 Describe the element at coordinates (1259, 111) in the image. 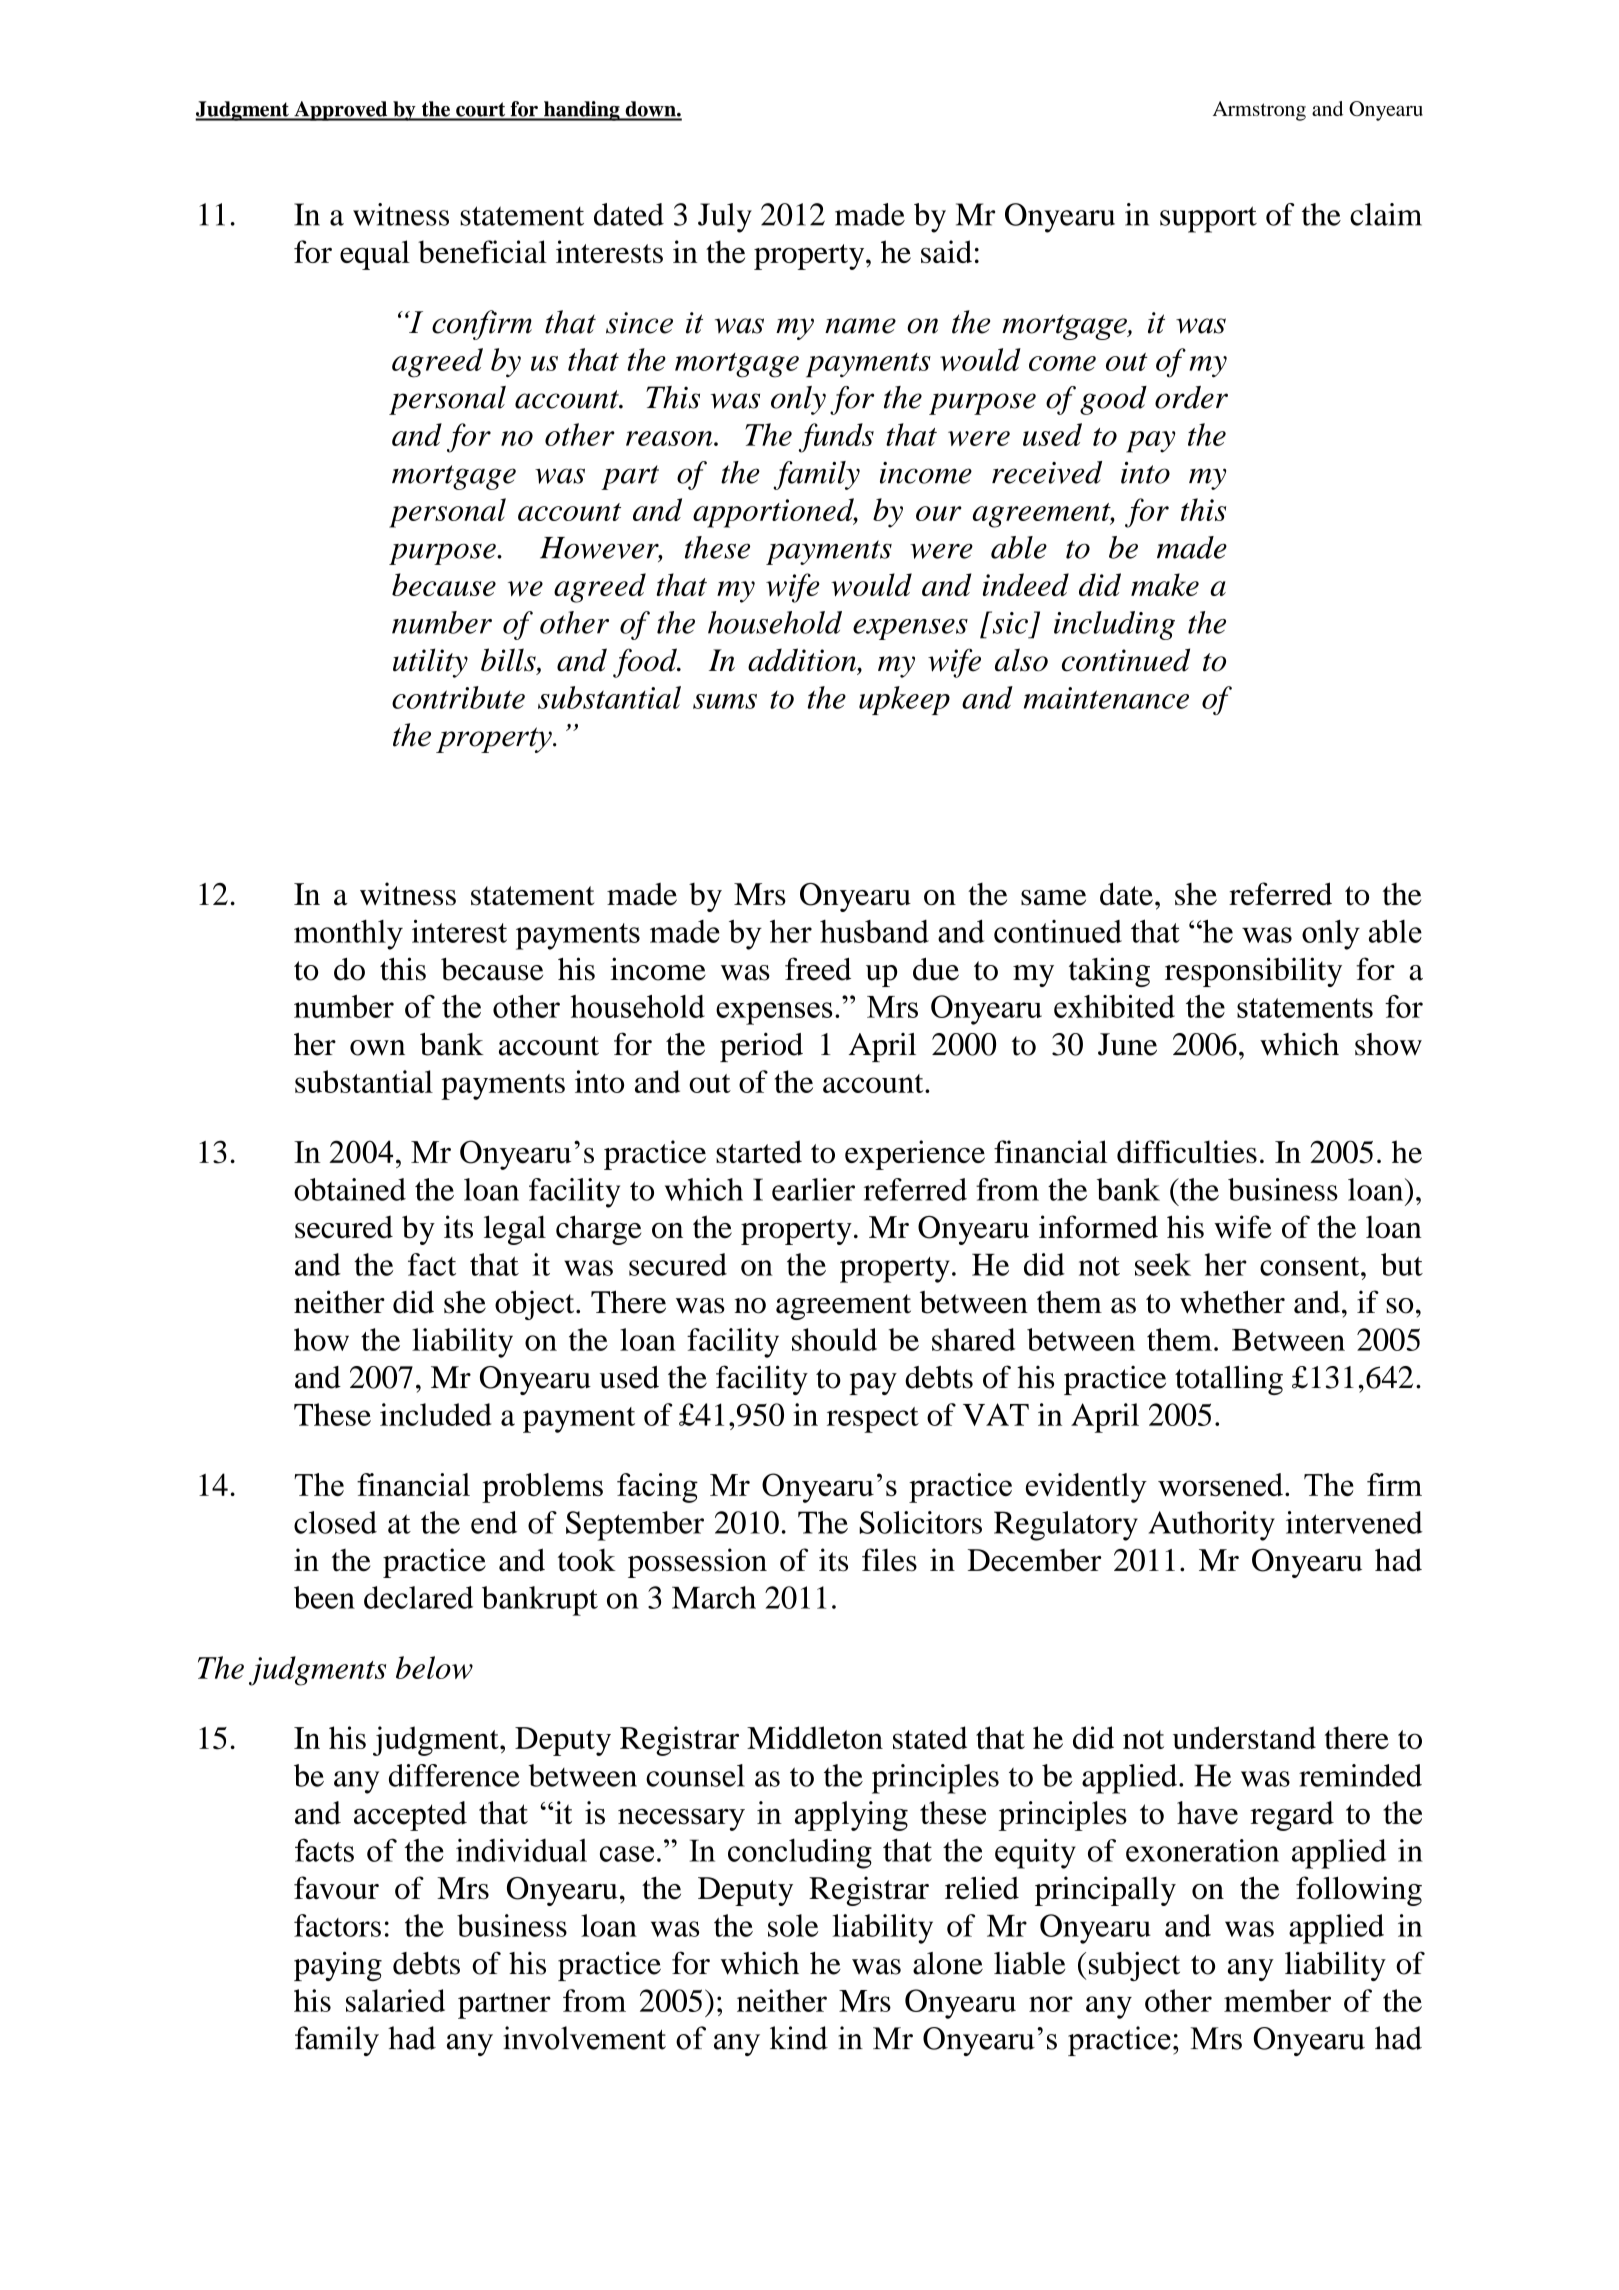

I see `Armstrong` at that location.
